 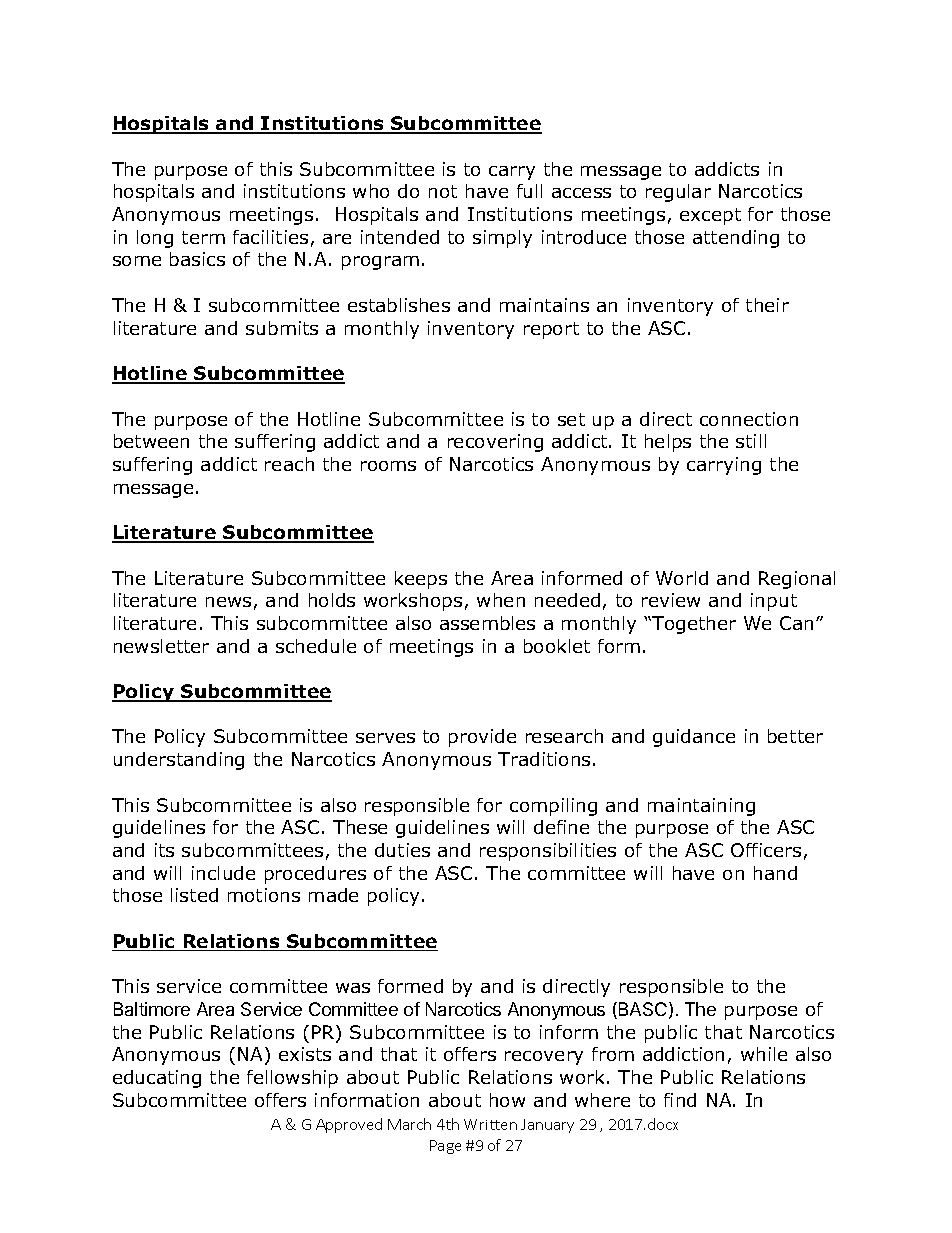 I want to click on educating, so click(x=157, y=1079).
